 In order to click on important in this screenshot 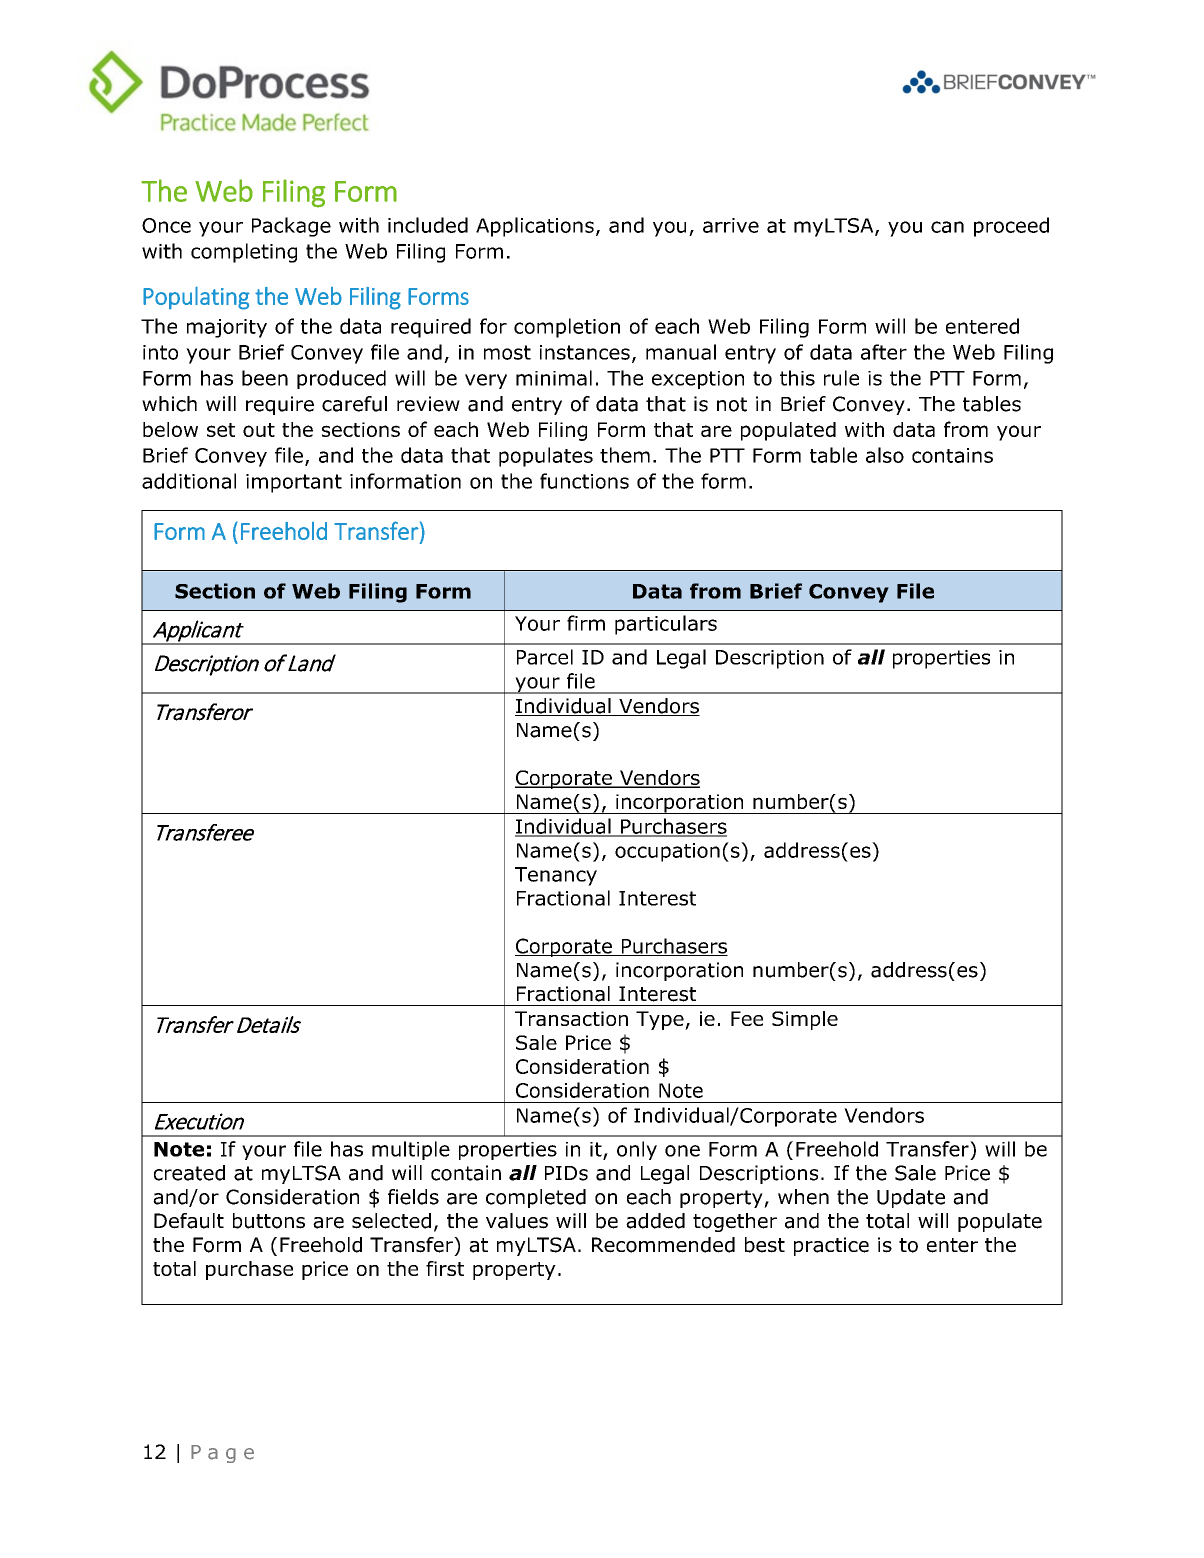, I will do `click(294, 483)`.
